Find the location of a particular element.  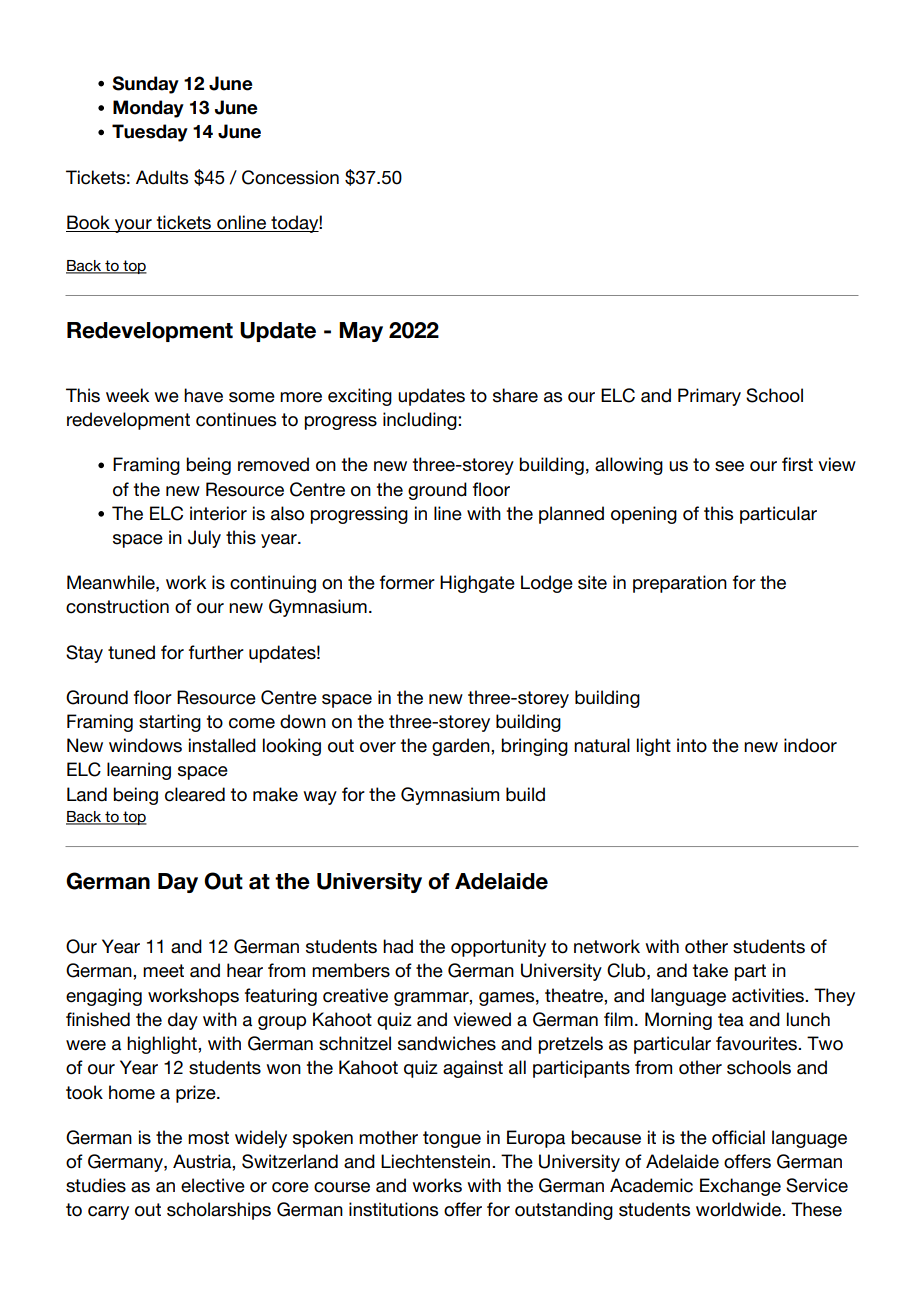

Concession is located at coordinates (290, 177).
